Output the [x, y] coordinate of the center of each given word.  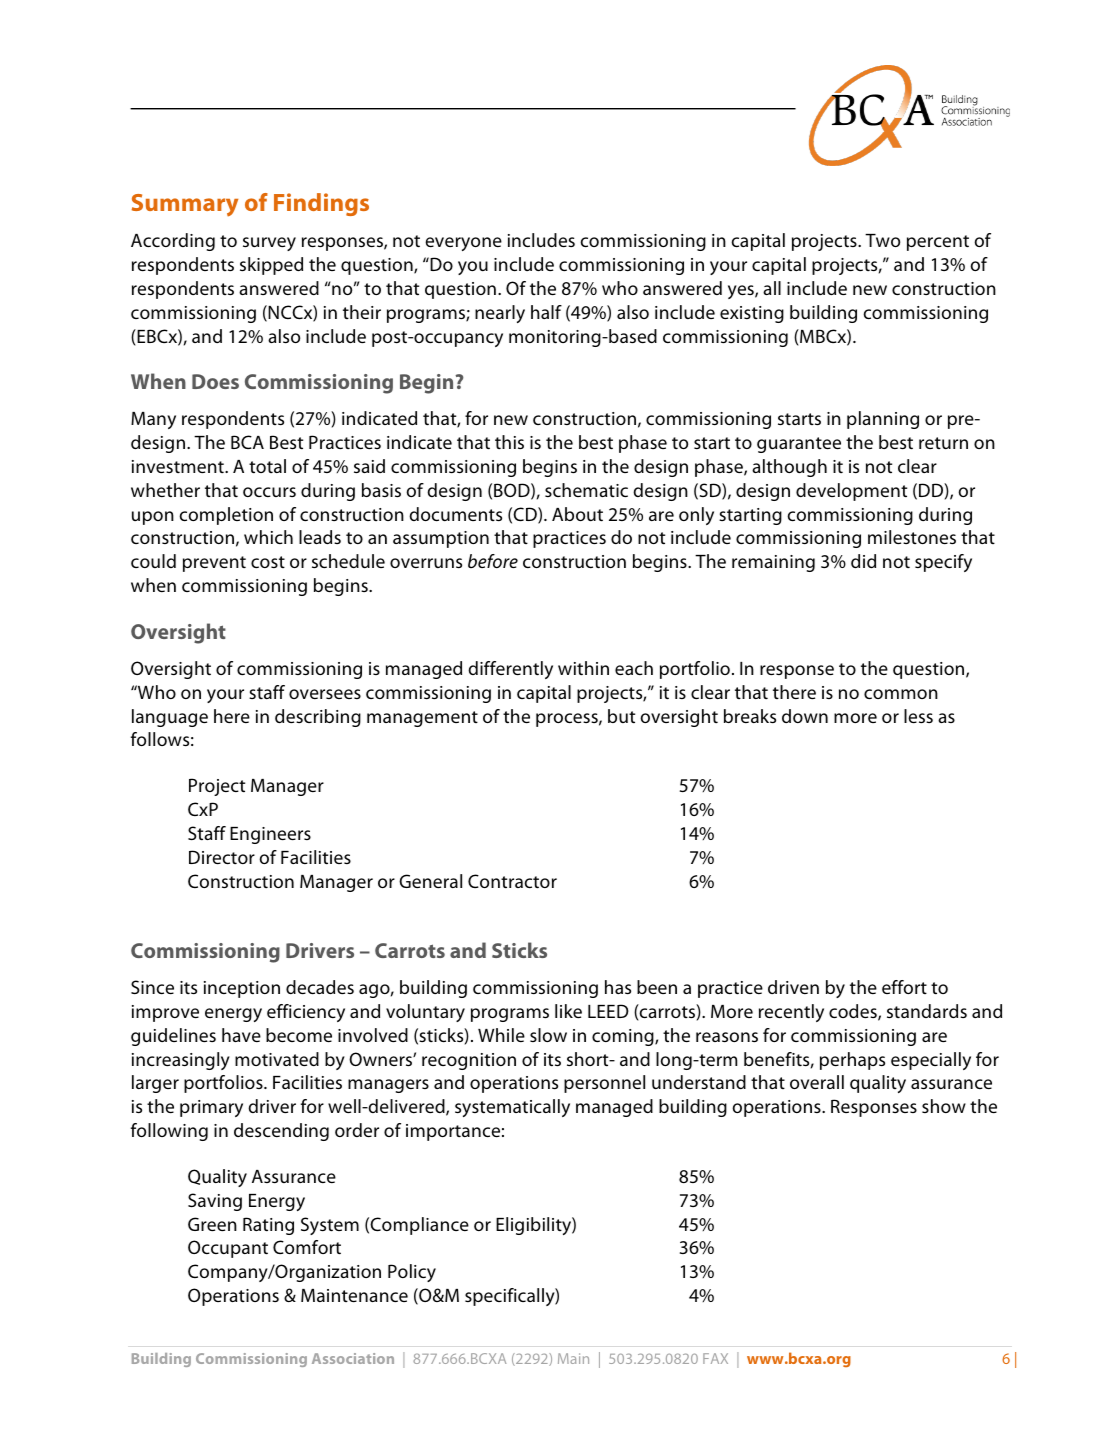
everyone [463, 244]
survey [269, 244]
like [568, 1011]
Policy [412, 1273]
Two [882, 240]
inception [242, 989]
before [493, 561]
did [863, 561]
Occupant [228, 1249]
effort [904, 987]
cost [268, 562]
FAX [715, 1358]
